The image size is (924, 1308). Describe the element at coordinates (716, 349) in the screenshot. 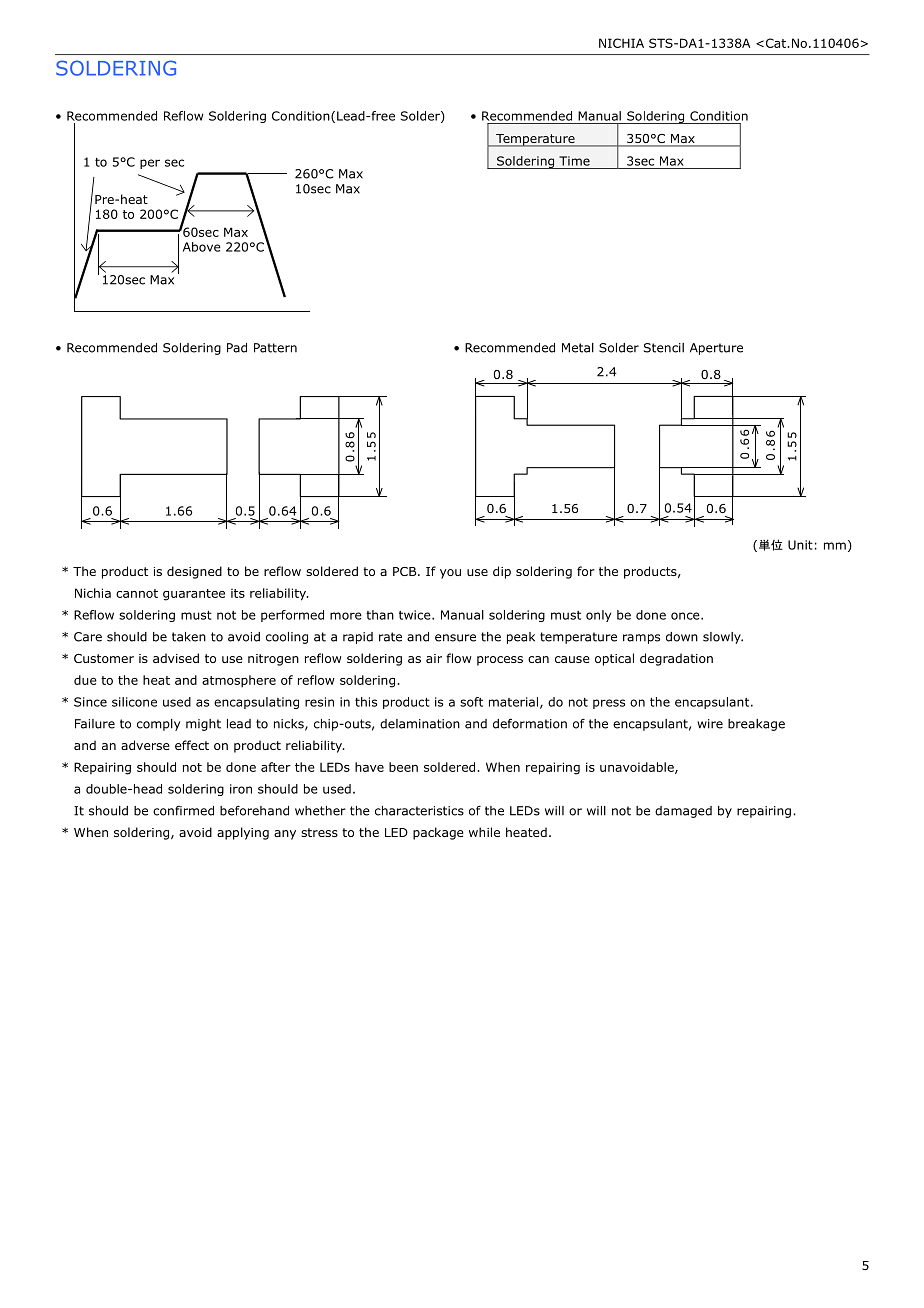

I see `Aperture` at that location.
